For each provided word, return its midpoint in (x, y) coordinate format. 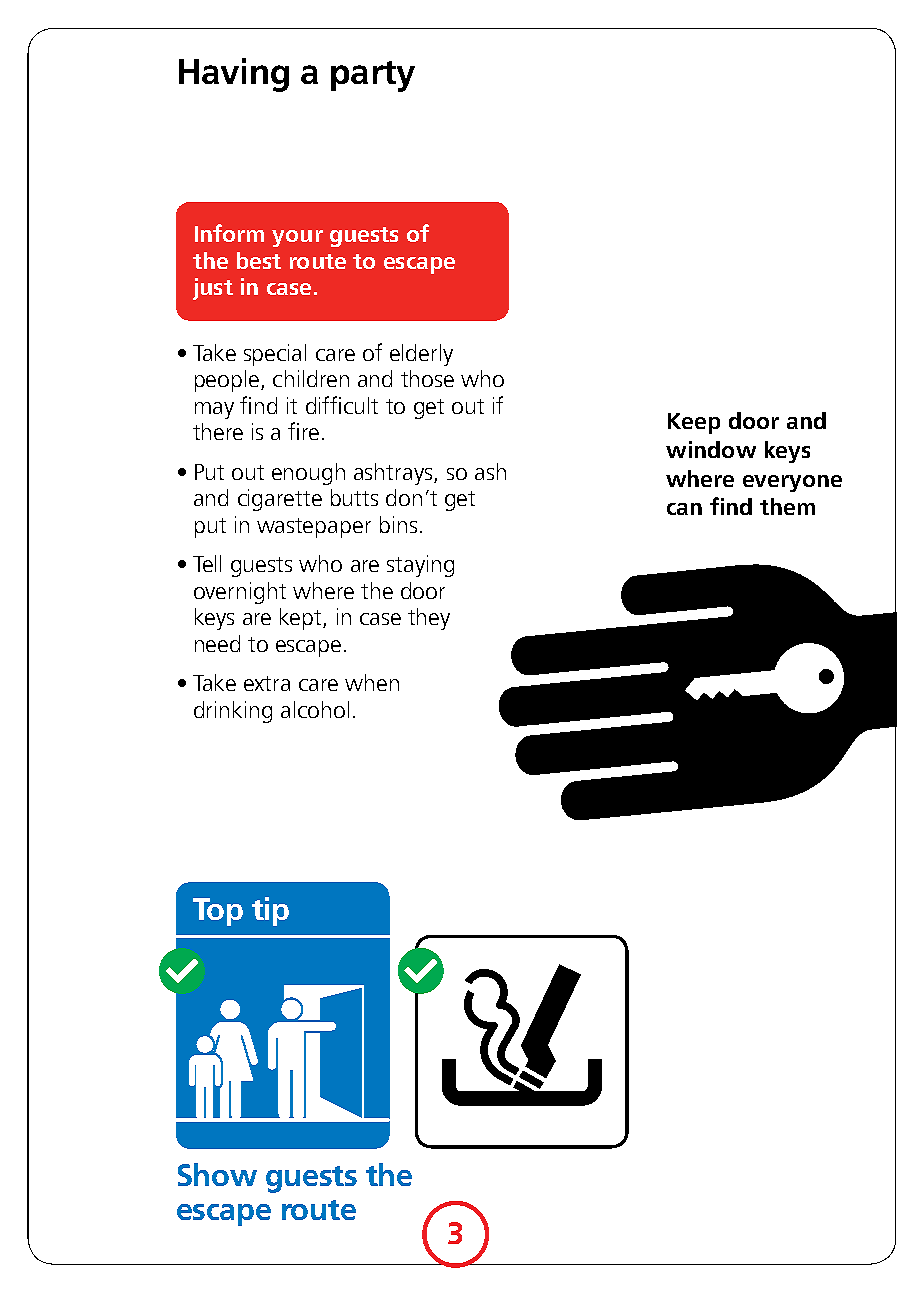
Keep (694, 423)
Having (234, 75)
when (372, 682)
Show (217, 1174)
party (373, 76)
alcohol (315, 709)
